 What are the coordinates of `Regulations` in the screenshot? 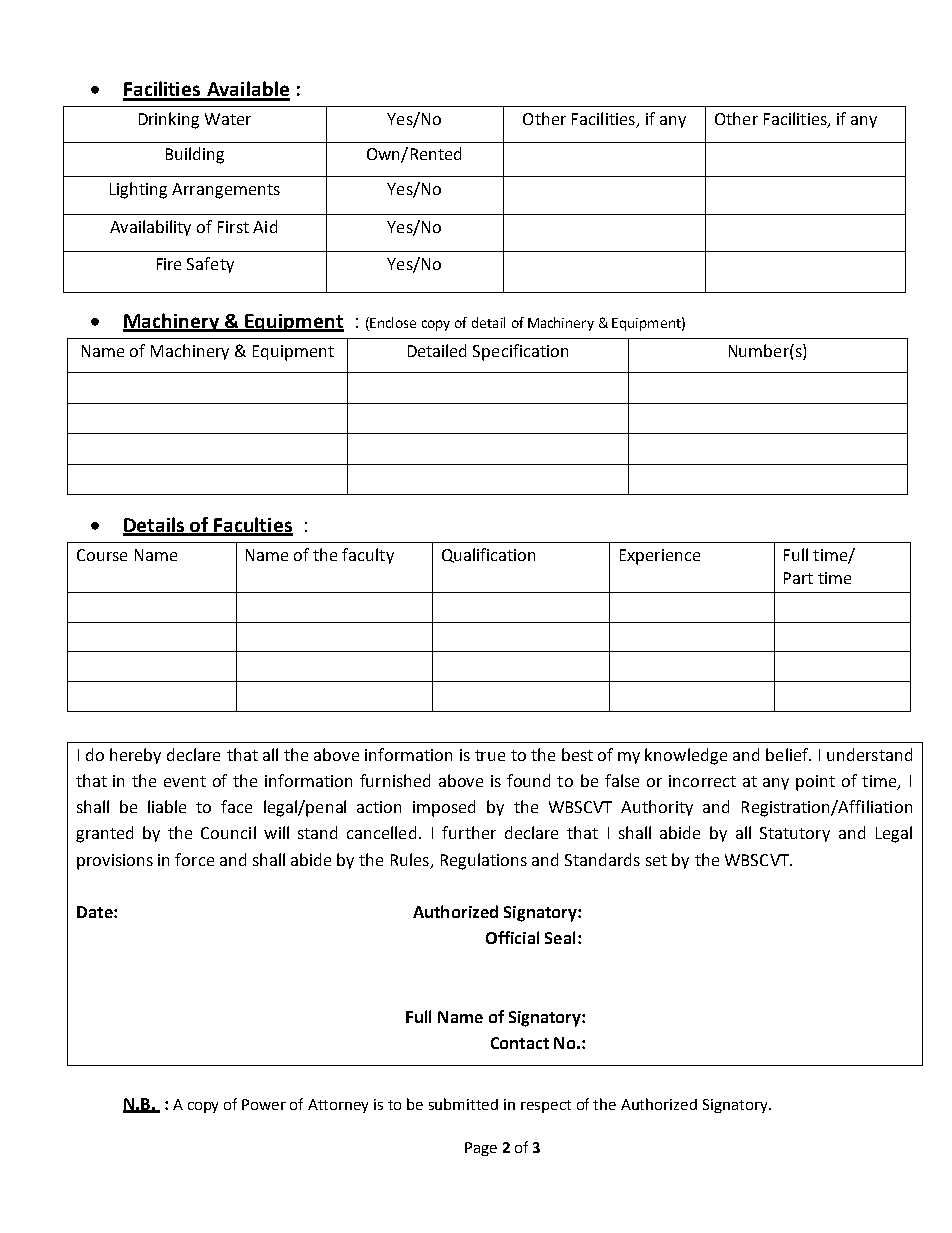 It's located at (484, 861).
